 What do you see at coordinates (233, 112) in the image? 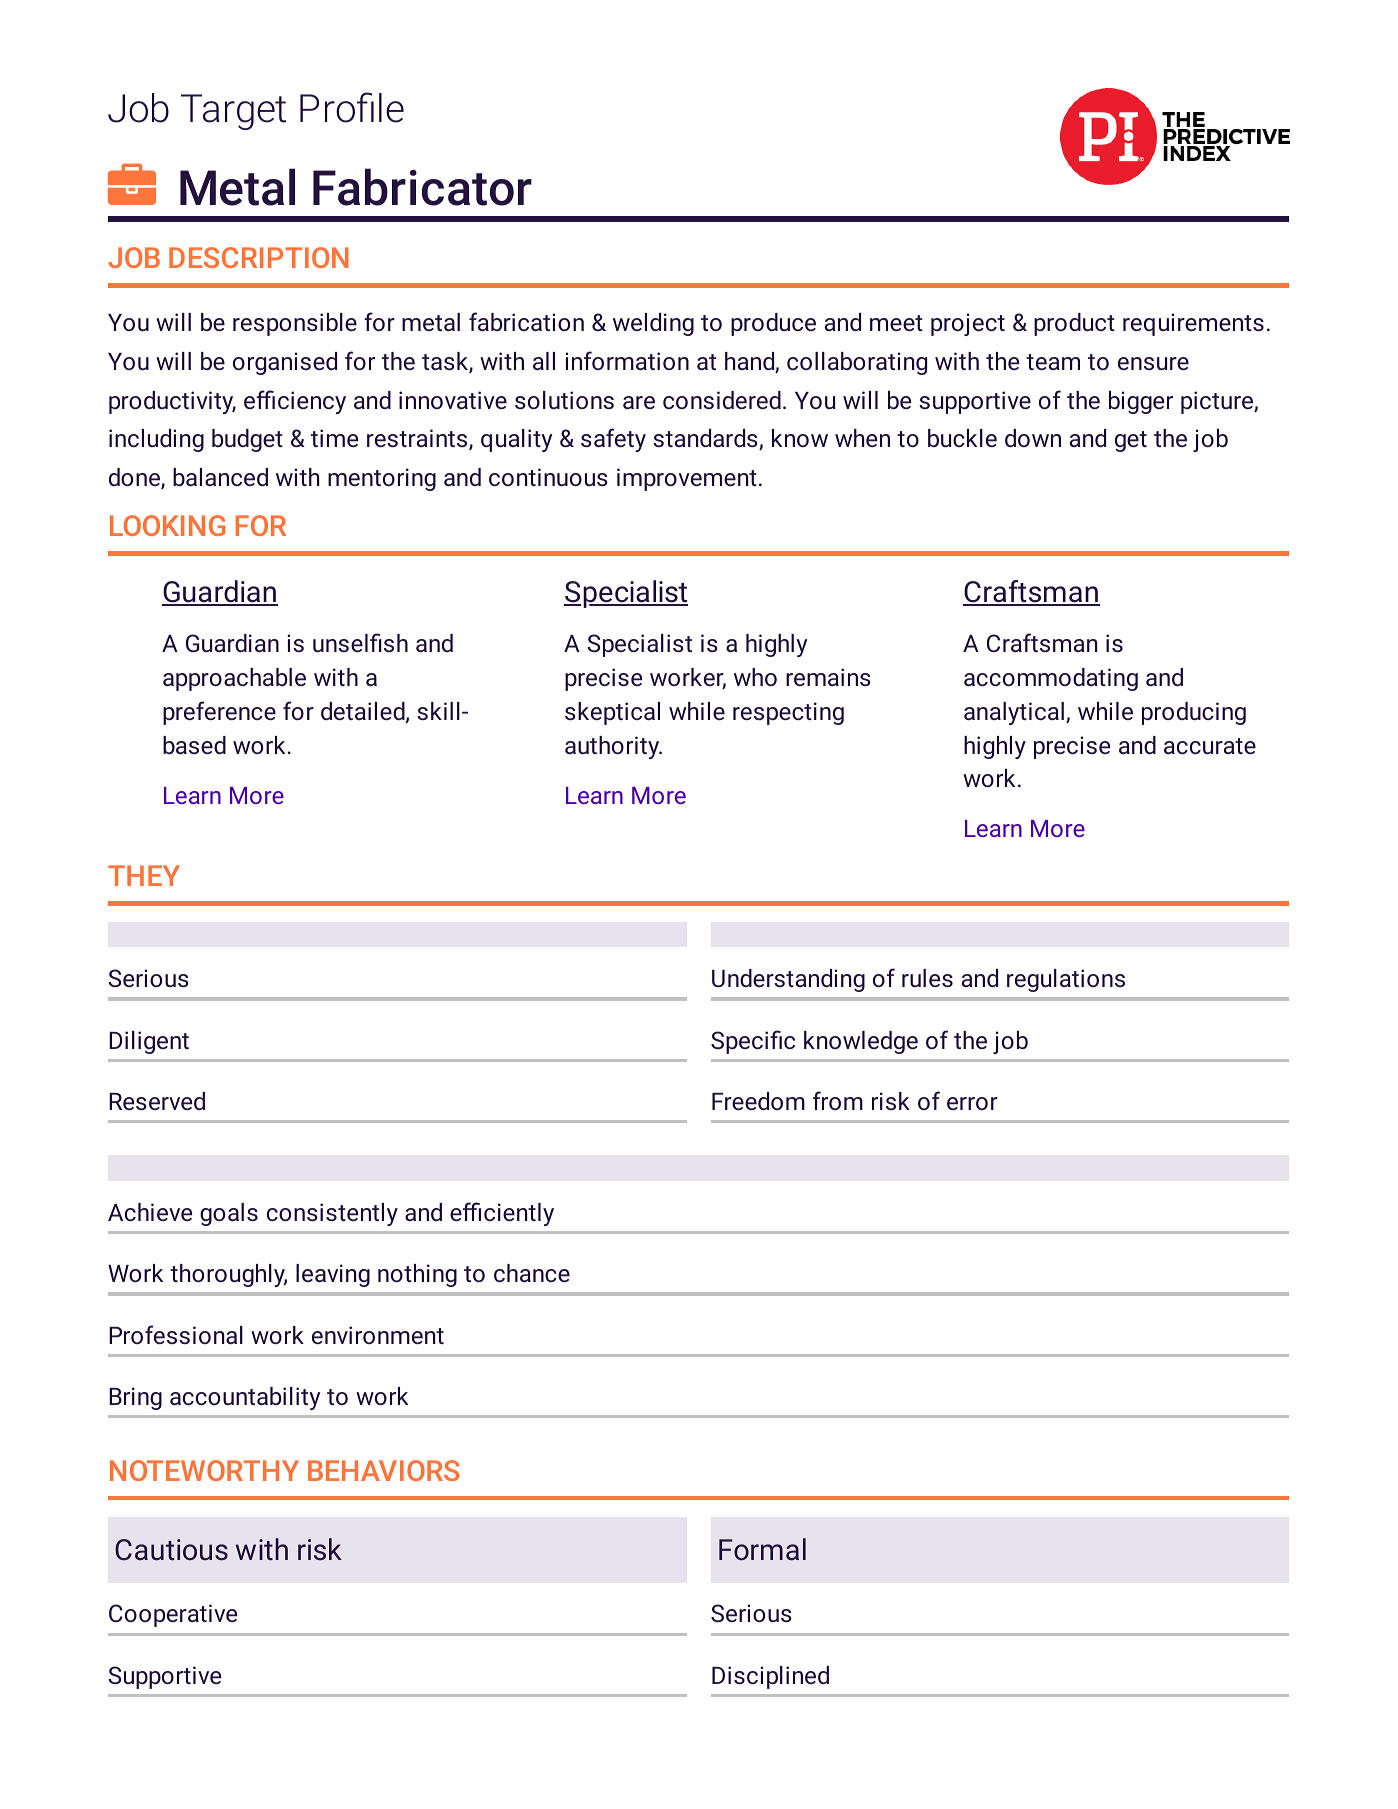
I see `Target` at bounding box center [233, 112].
